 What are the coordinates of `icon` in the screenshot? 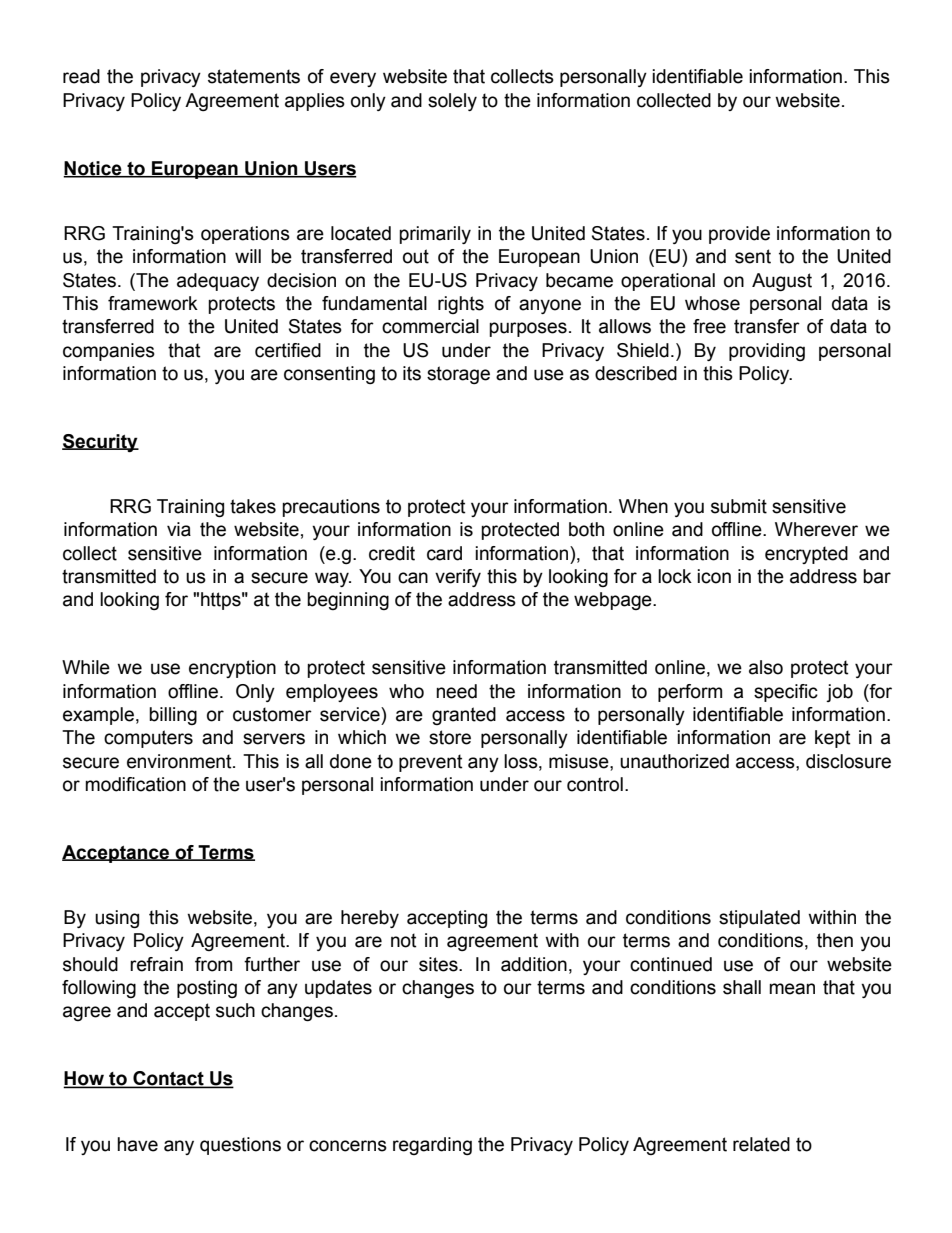 It's located at (714, 576).
